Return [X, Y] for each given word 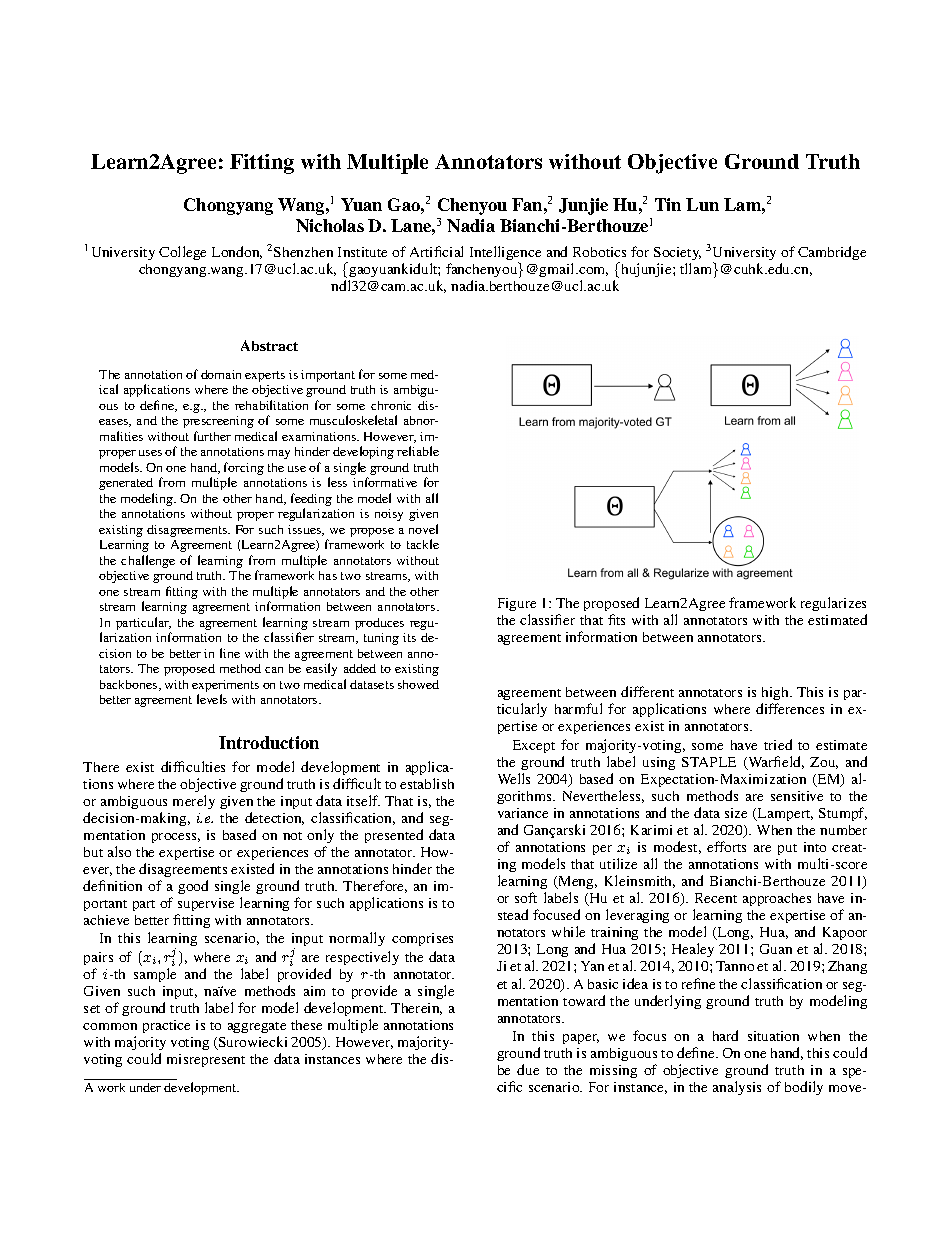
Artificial [436, 251]
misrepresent [206, 1060]
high [776, 693]
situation [773, 1036]
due [528, 1069]
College [182, 253]
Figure [517, 606]
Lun [702, 204]
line [230, 653]
